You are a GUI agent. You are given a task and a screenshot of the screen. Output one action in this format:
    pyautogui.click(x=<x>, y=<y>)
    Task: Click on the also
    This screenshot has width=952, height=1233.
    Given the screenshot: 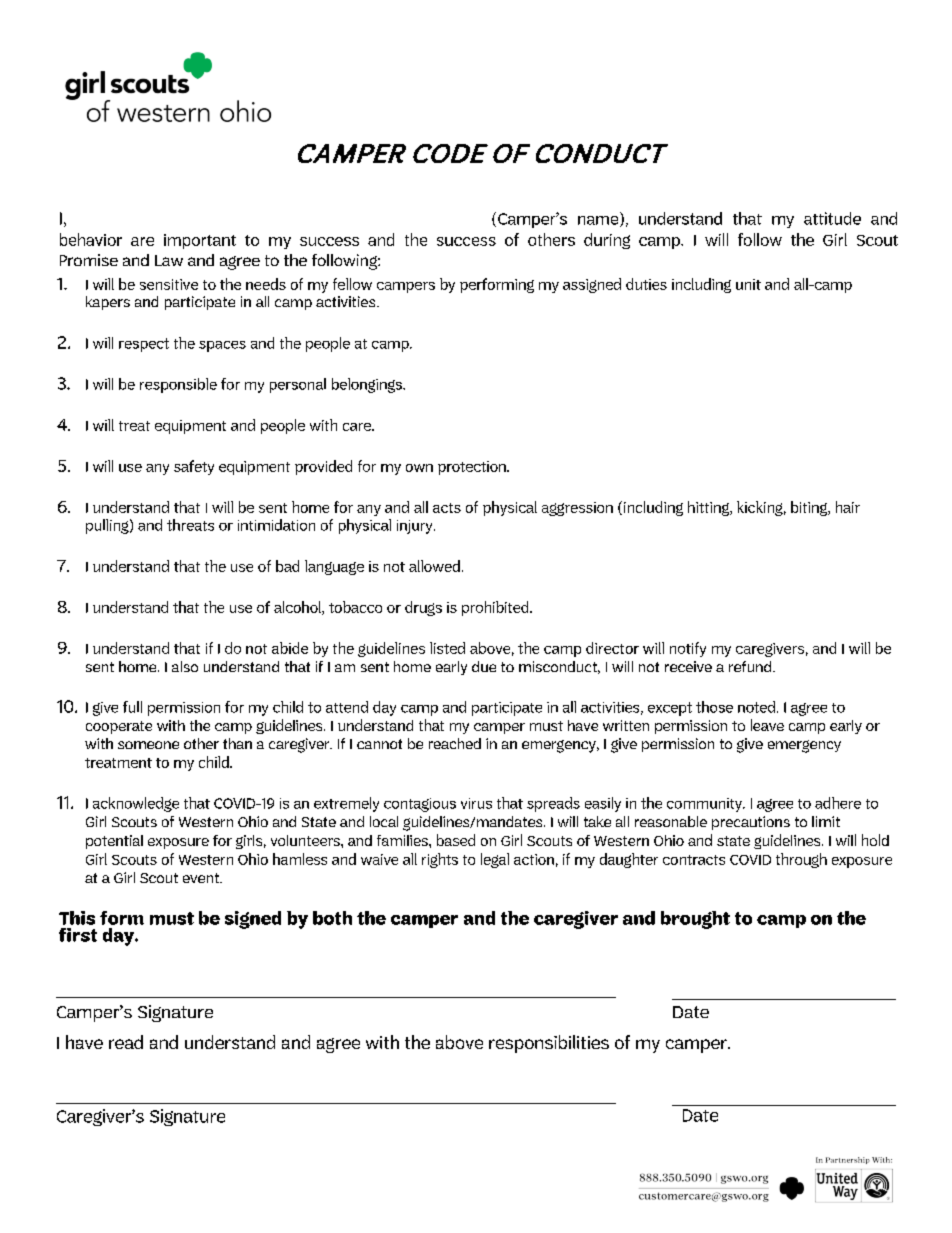 What is the action you would take?
    pyautogui.click(x=185, y=666)
